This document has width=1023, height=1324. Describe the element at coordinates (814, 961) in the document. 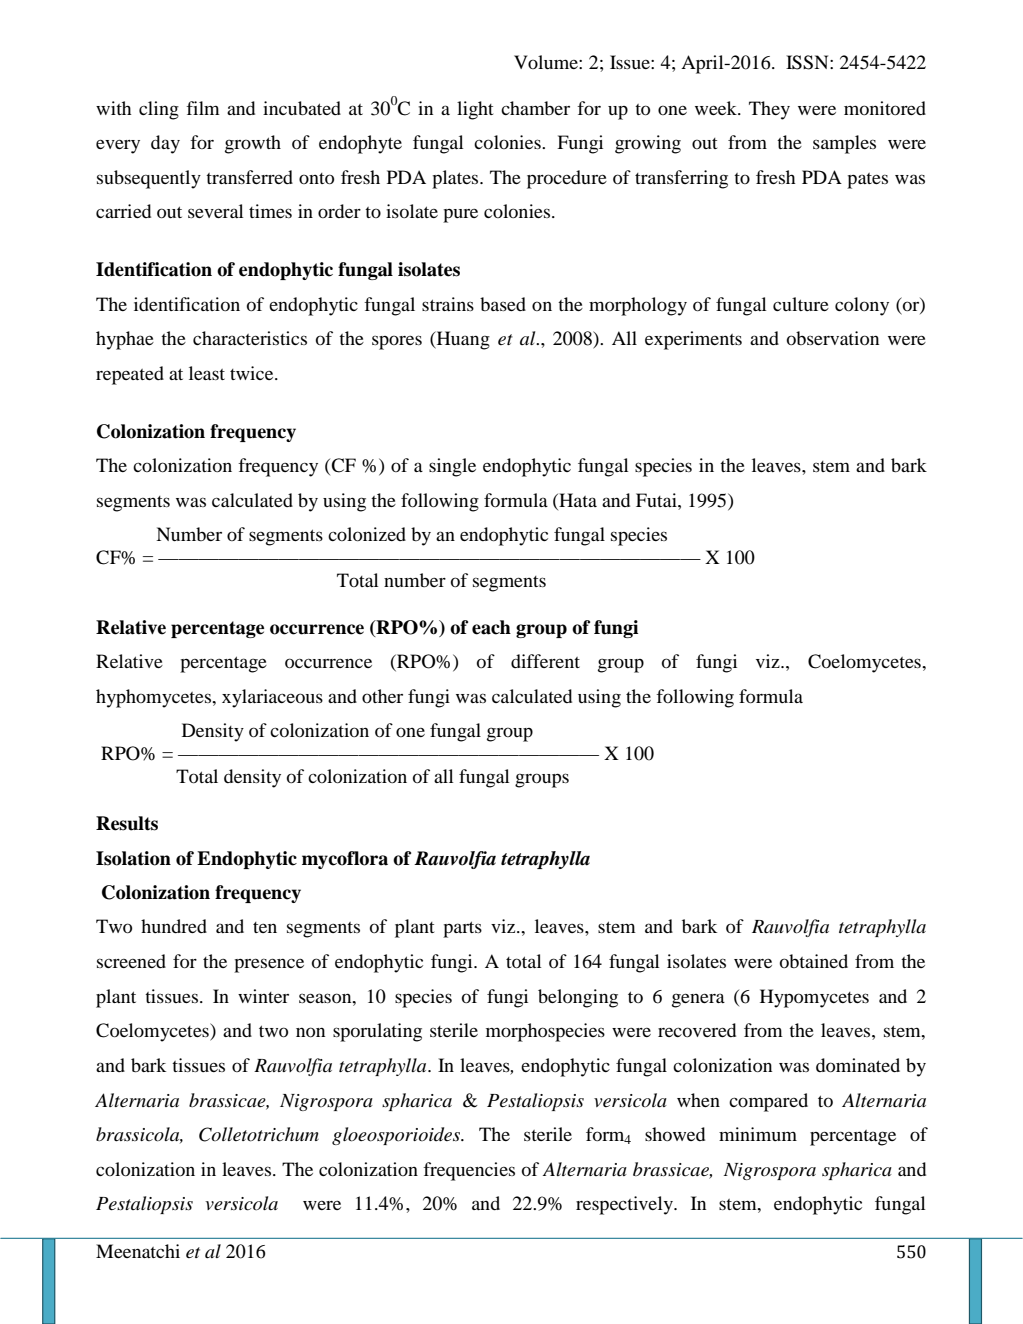

I see `obtained` at that location.
